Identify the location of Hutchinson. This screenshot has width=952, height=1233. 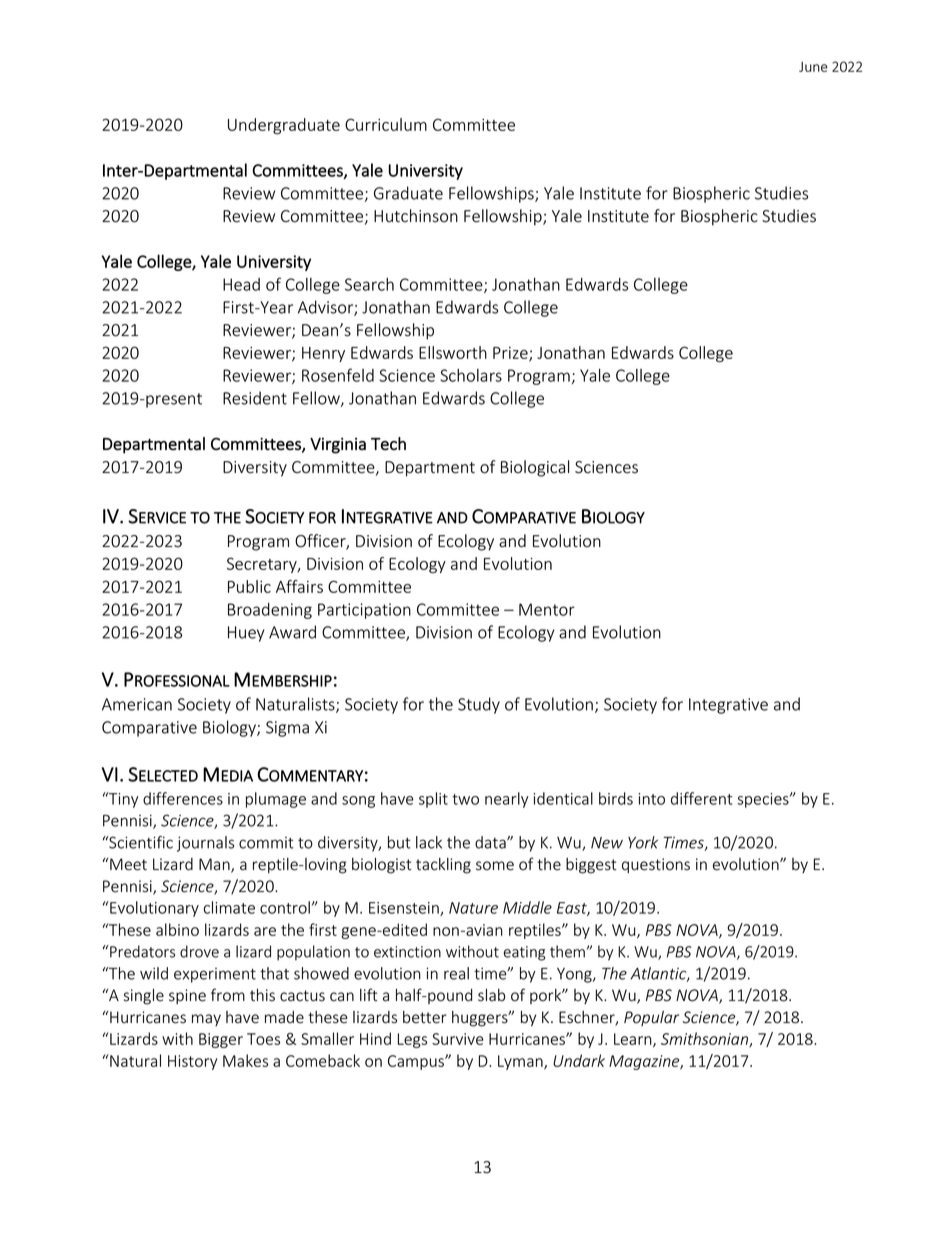
(416, 216).
